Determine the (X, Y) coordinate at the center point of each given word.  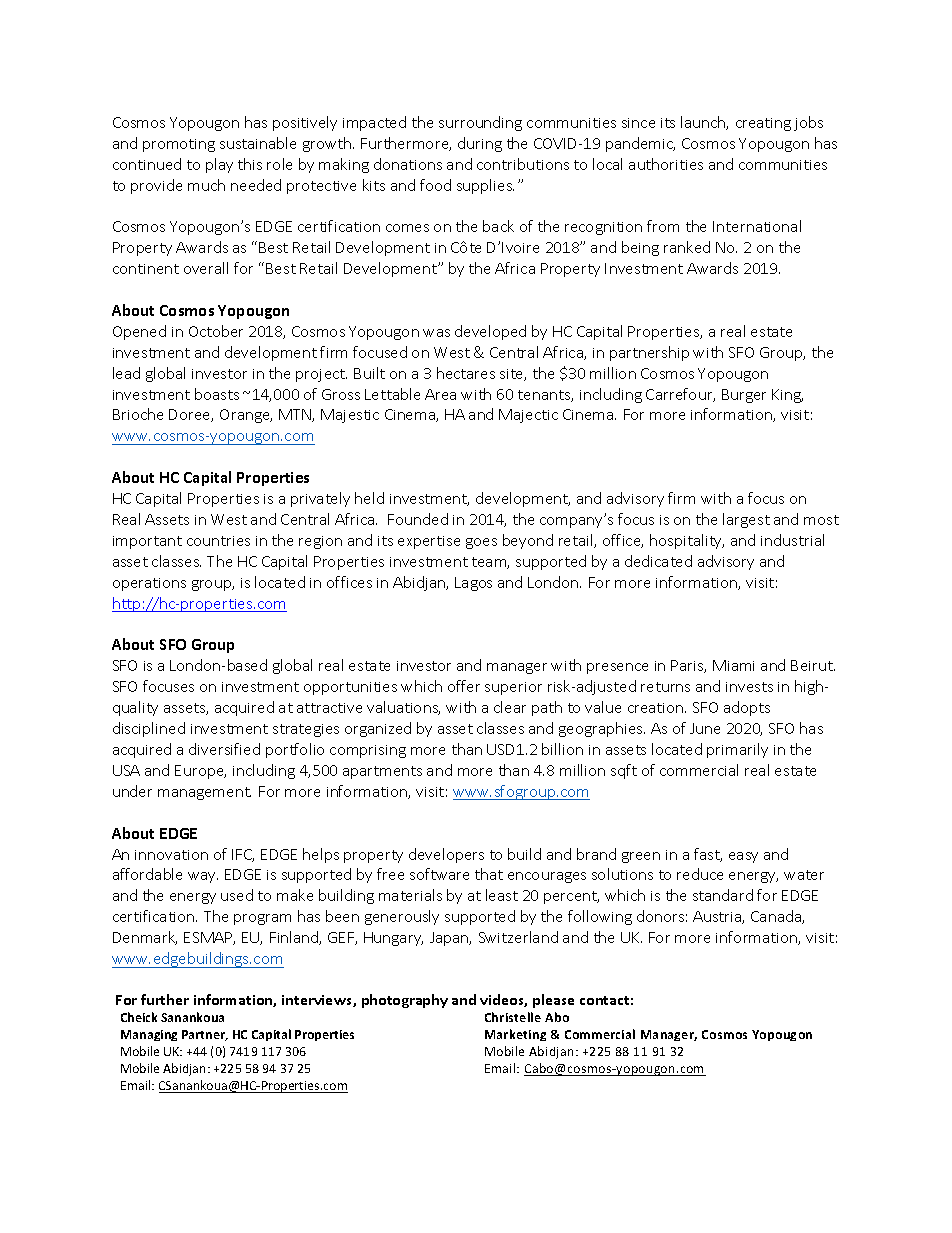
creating (763, 124)
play (219, 165)
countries (218, 541)
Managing (149, 1035)
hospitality (687, 541)
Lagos (473, 584)
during (480, 144)
